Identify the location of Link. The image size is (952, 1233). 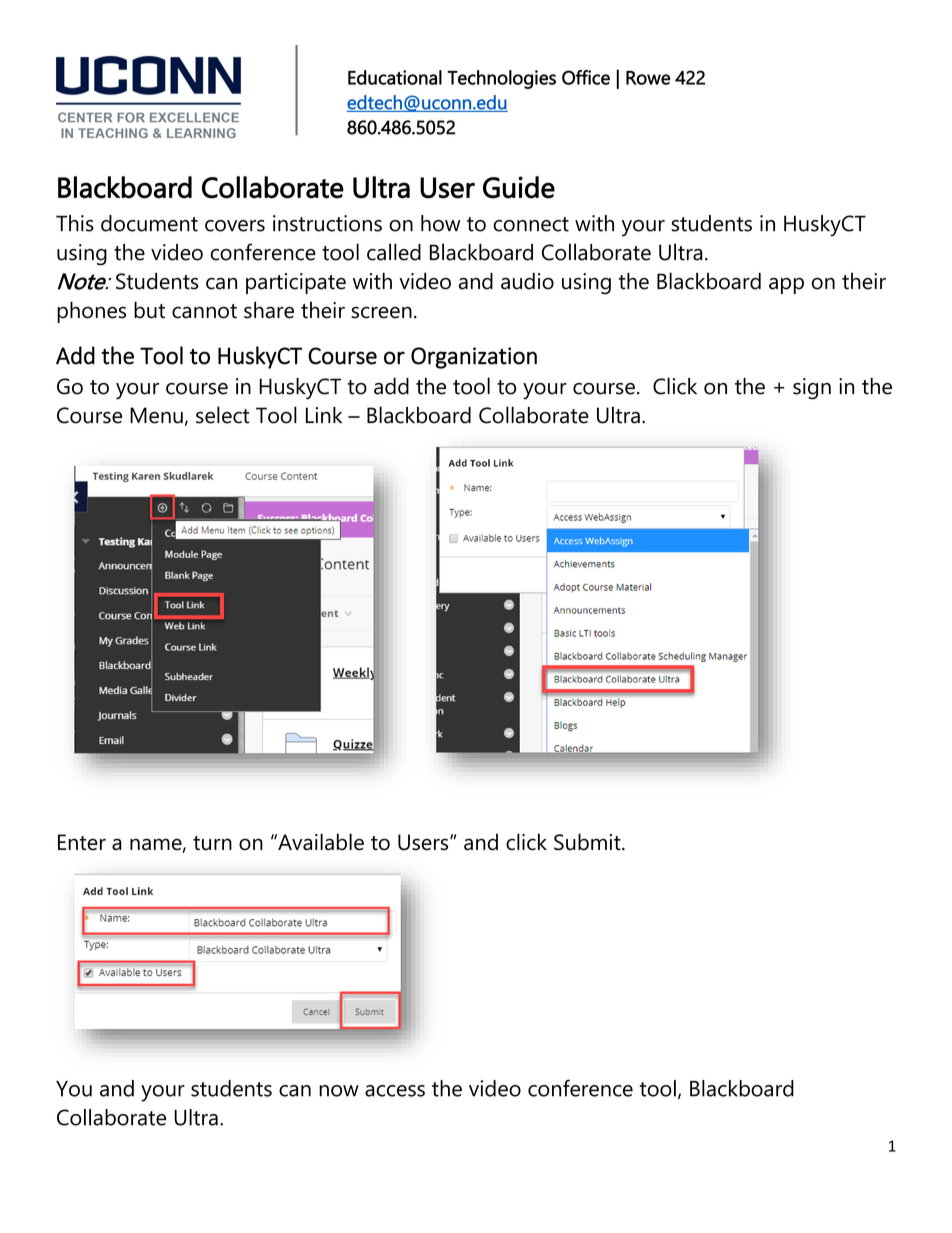
(324, 414).
